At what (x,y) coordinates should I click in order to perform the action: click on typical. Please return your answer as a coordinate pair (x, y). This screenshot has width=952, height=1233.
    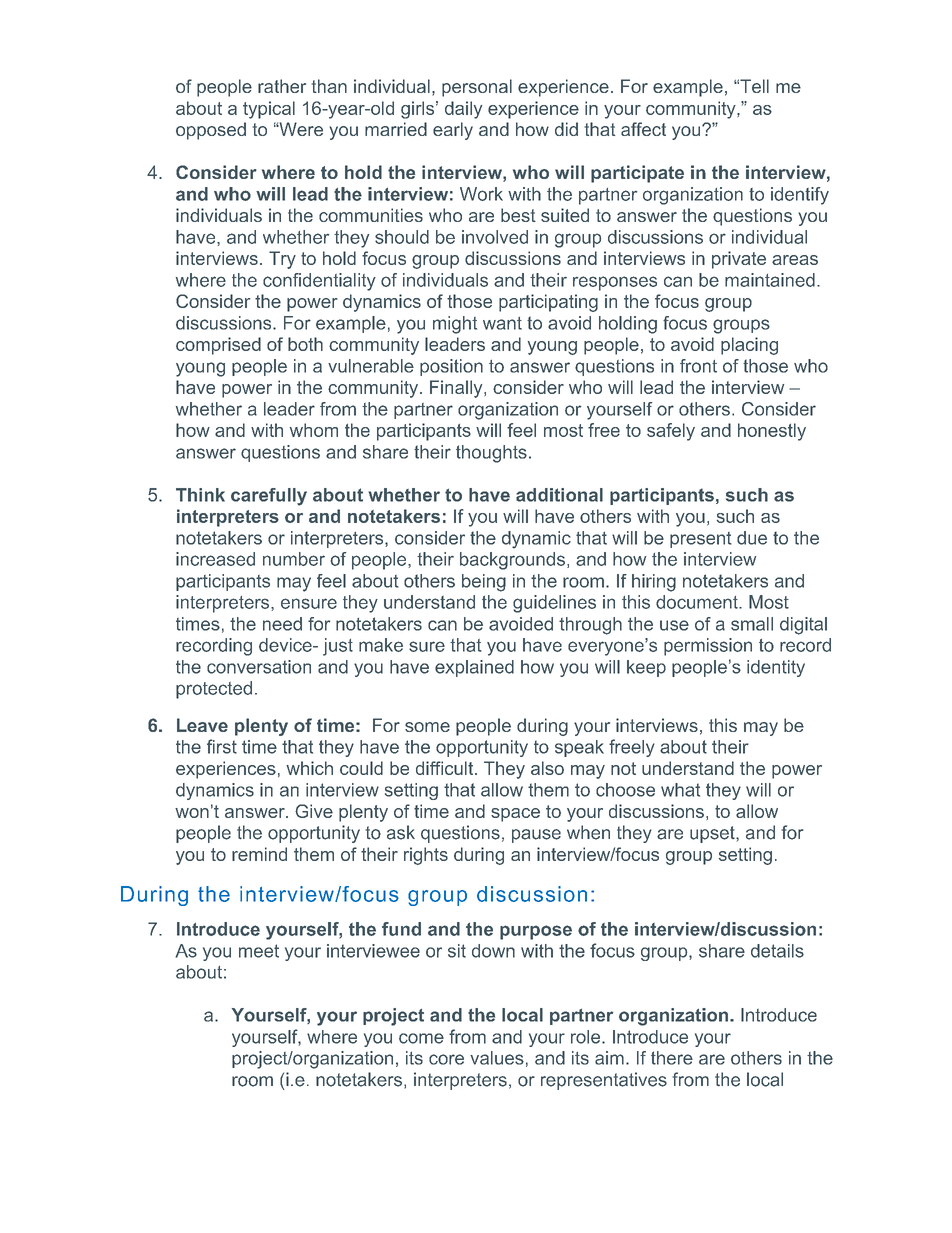
    Looking at the image, I should click on (269, 110).
